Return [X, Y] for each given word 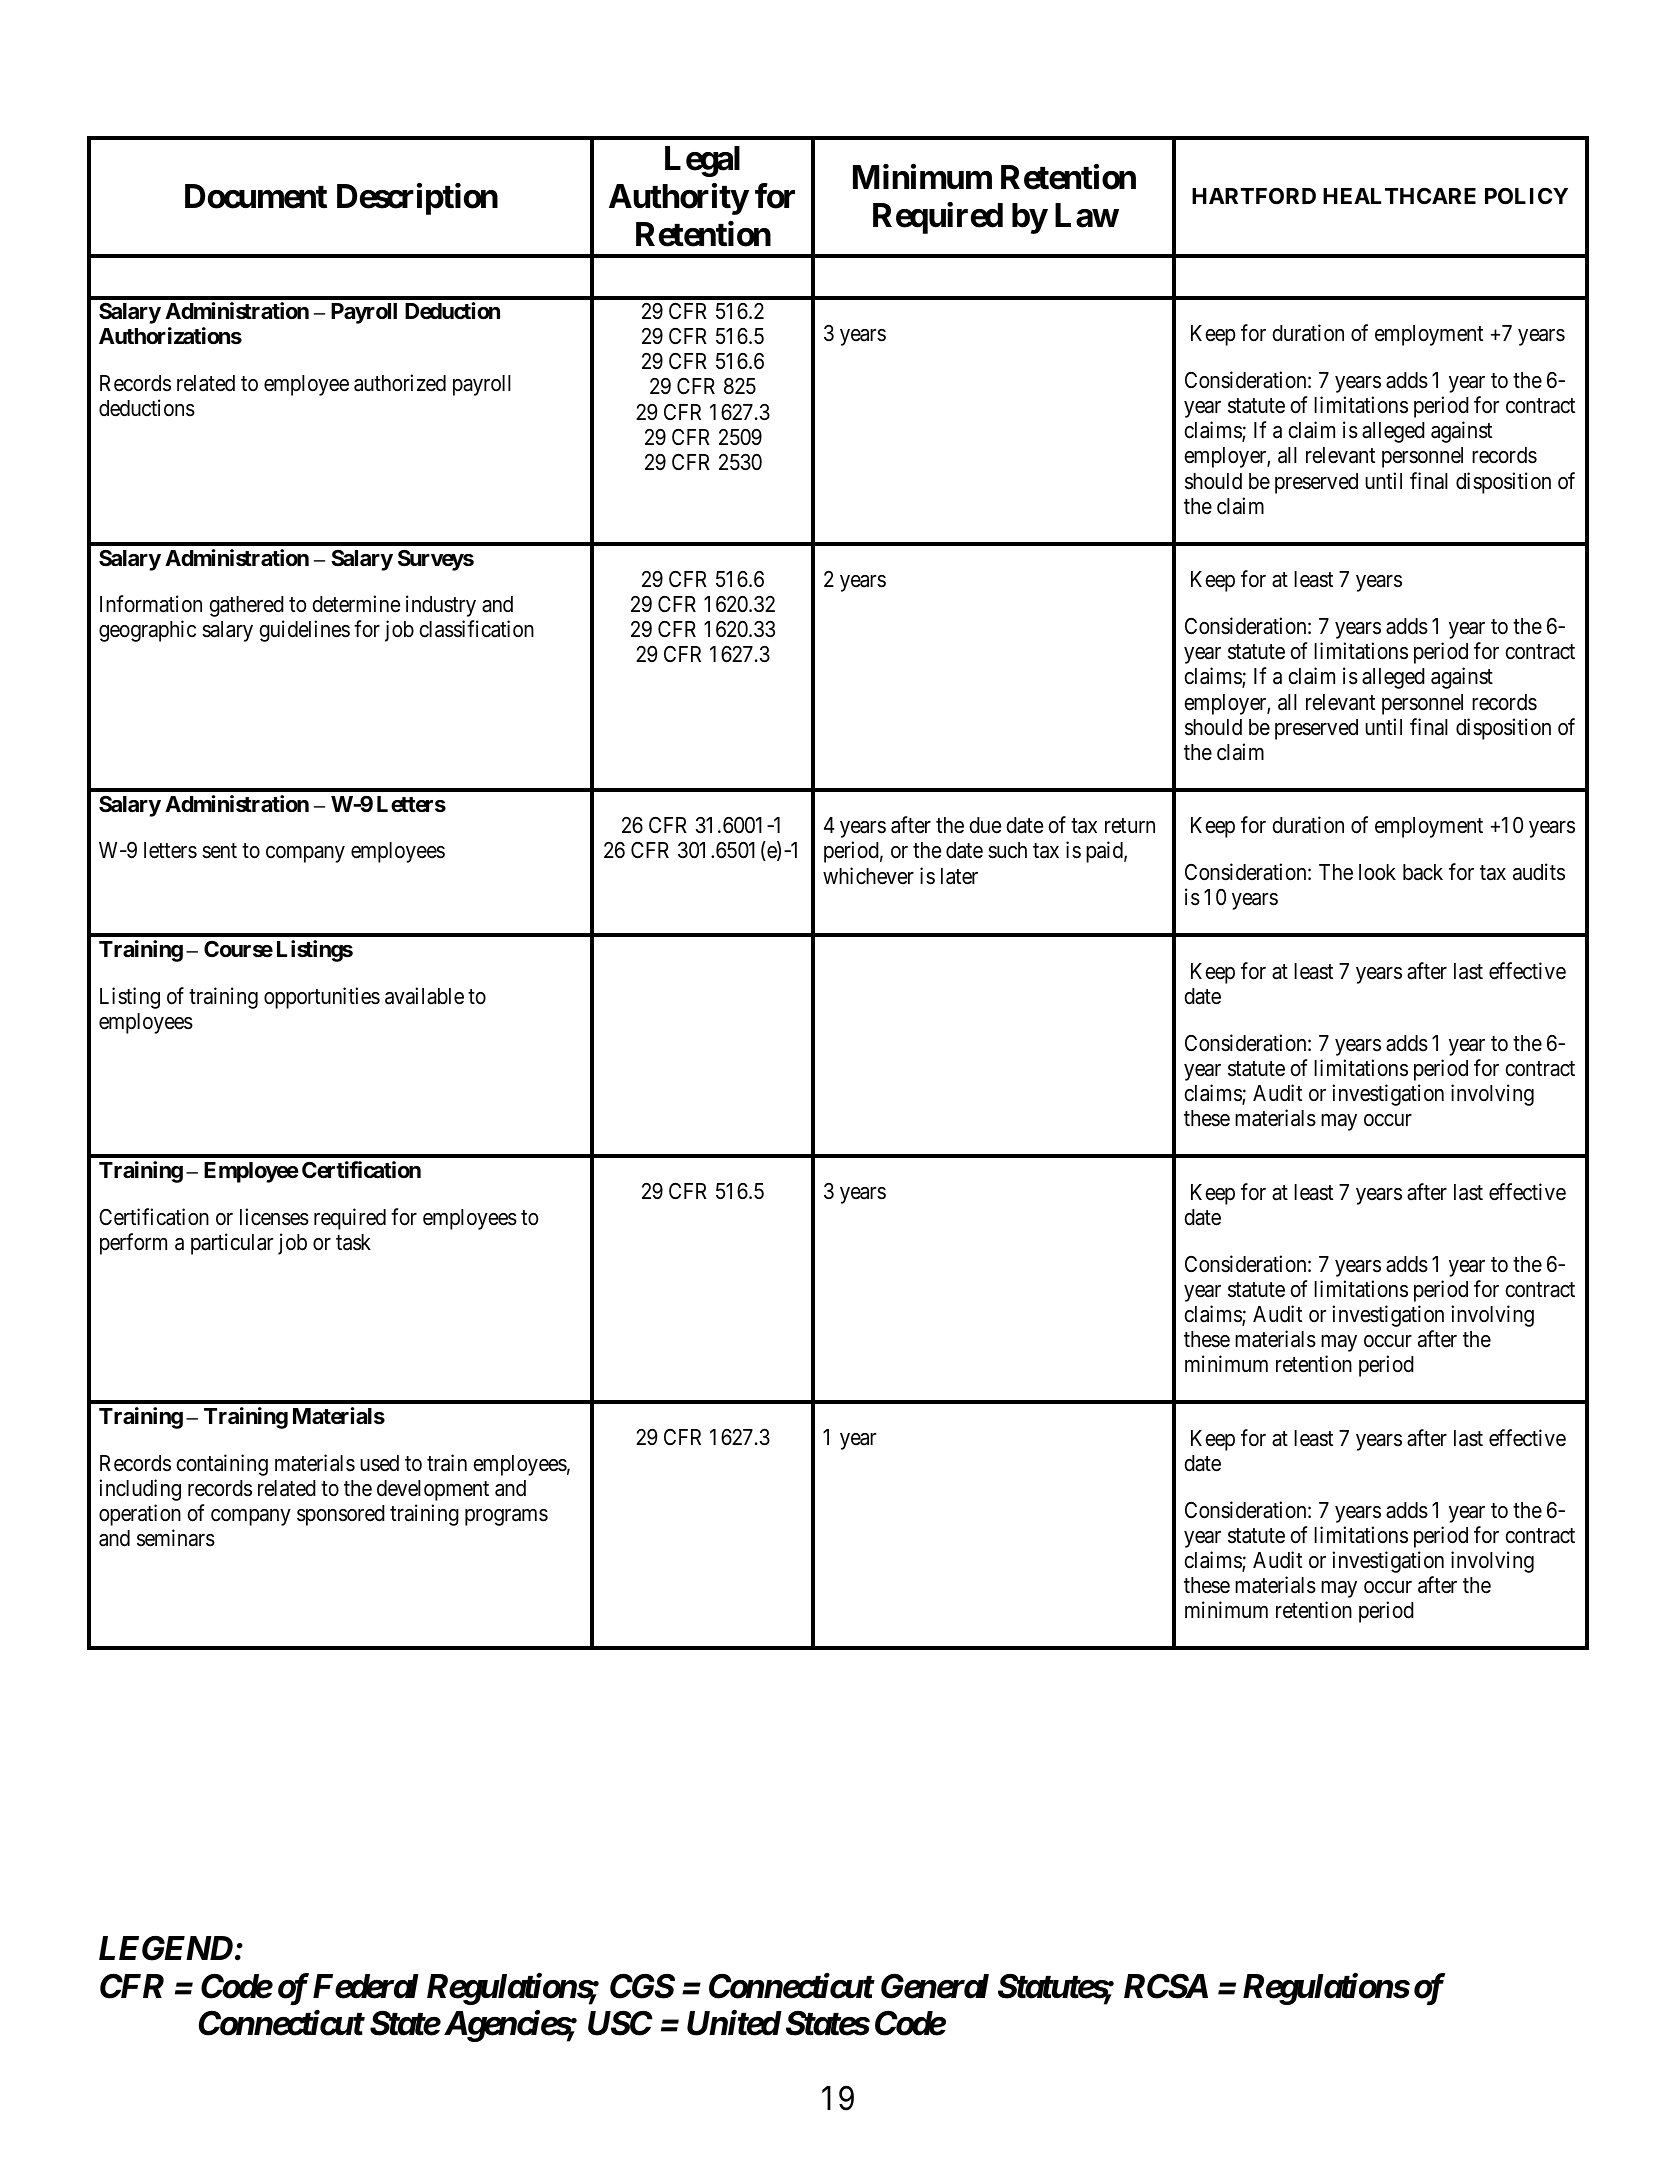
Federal [366, 1986]
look [1377, 872]
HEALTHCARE [1399, 196]
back [1423, 872]
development [433, 1490]
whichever [868, 876]
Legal [702, 161]
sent [219, 851]
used [379, 1463]
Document [256, 196]
